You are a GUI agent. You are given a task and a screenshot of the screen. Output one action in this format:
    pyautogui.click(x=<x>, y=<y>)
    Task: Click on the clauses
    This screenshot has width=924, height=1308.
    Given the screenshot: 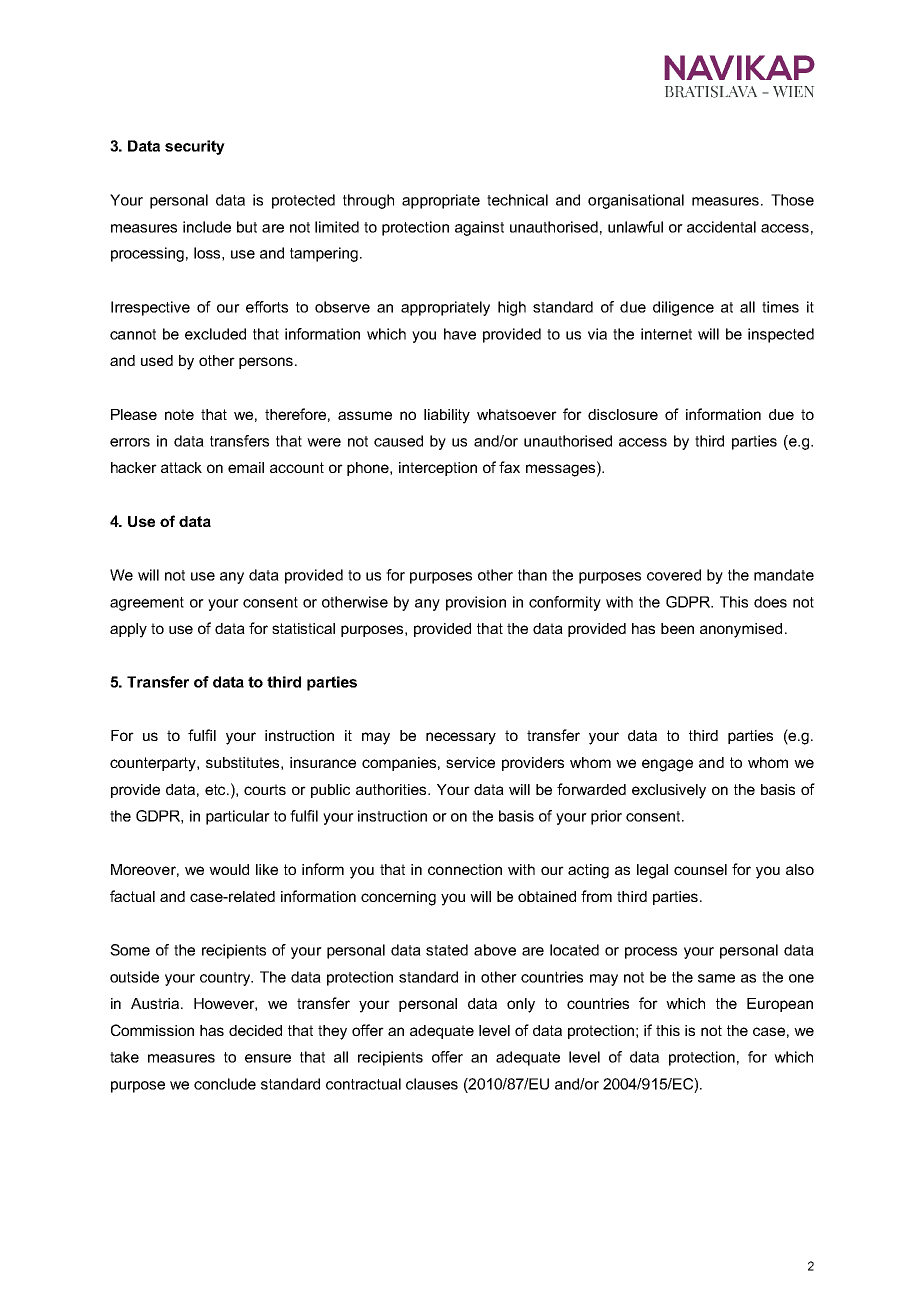 What is the action you would take?
    pyautogui.click(x=432, y=1084)
